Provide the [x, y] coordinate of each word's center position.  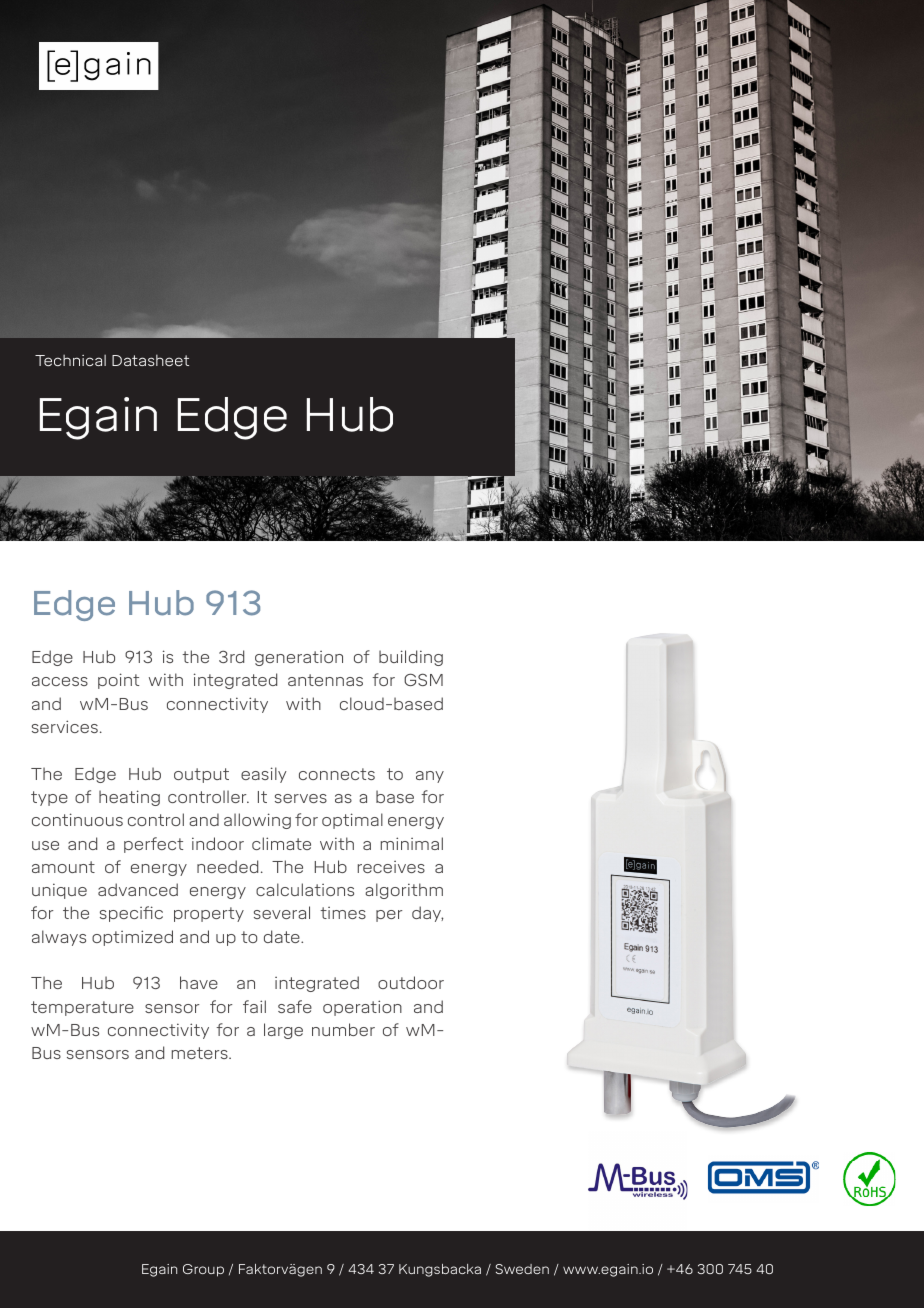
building [411, 658]
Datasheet [150, 360]
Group [203, 1270]
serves [301, 798]
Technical [70, 360]
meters [201, 1053]
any [430, 777]
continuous [77, 819]
